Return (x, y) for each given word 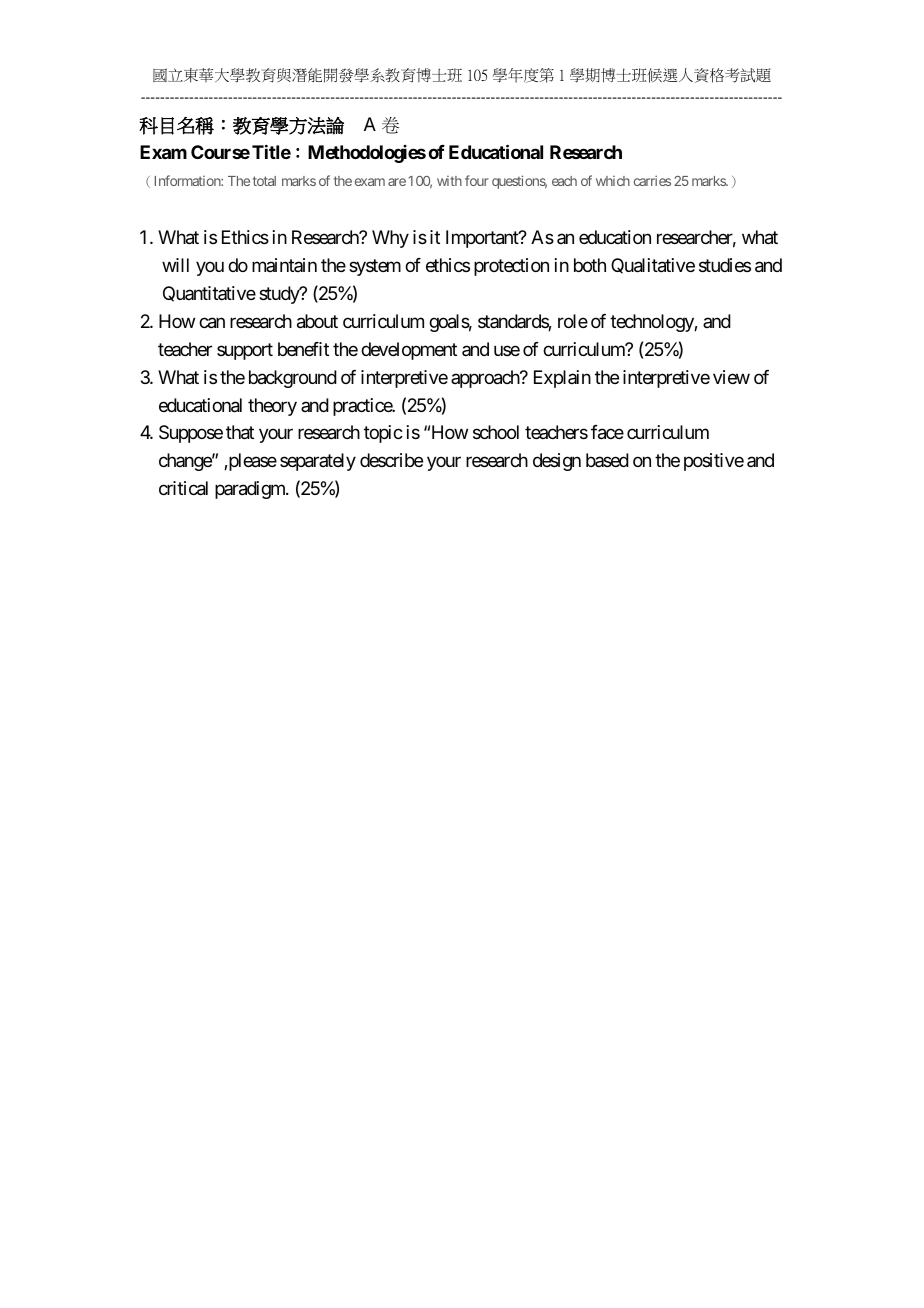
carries (652, 180)
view (731, 377)
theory (272, 407)
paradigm (251, 490)
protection (511, 267)
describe (391, 460)
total (264, 181)
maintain (284, 265)
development (409, 351)
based (607, 460)
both (590, 265)
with (449, 181)
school (496, 432)
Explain (562, 379)
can (212, 323)
